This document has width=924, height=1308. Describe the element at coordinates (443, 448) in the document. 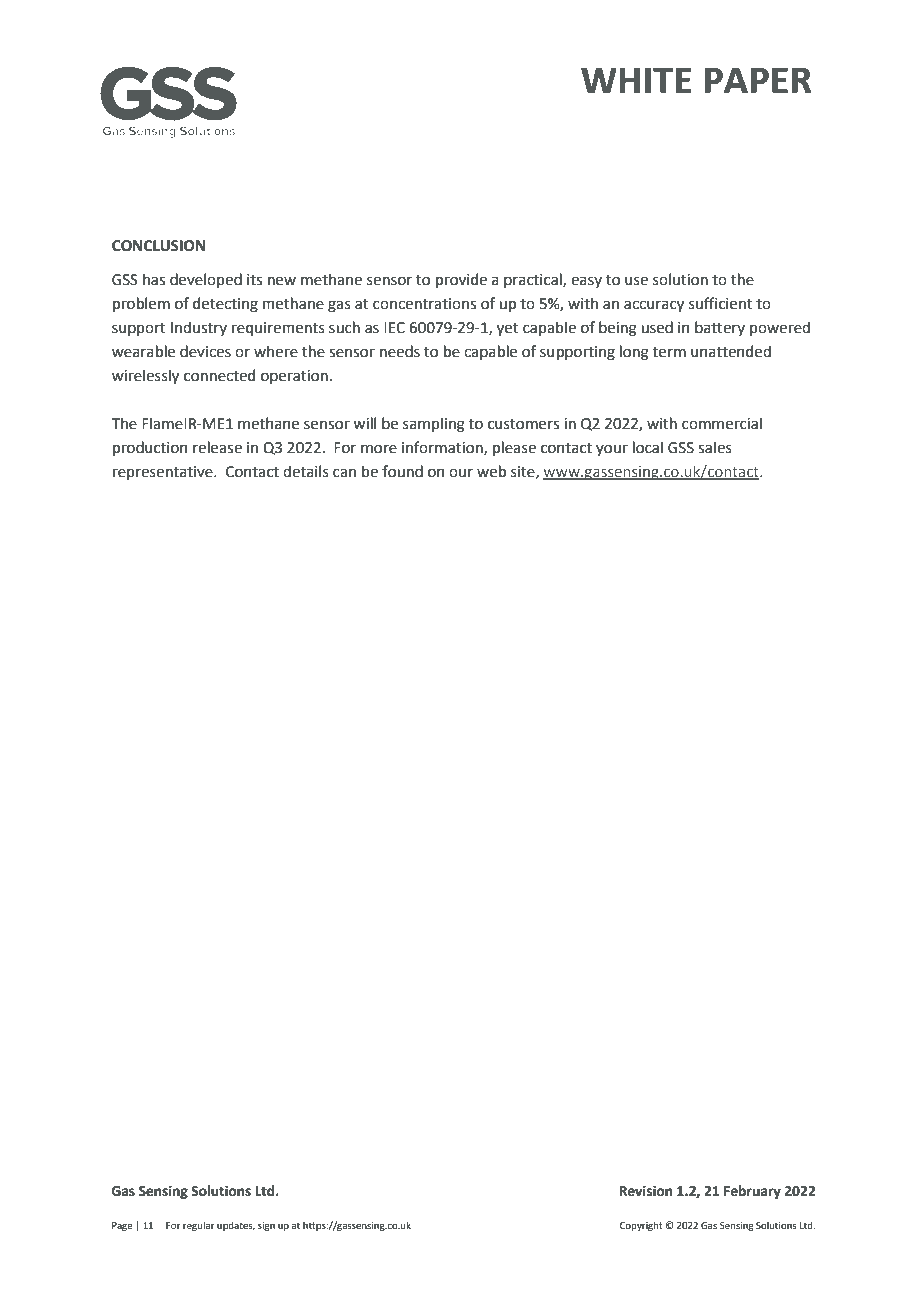

I see `information` at that location.
